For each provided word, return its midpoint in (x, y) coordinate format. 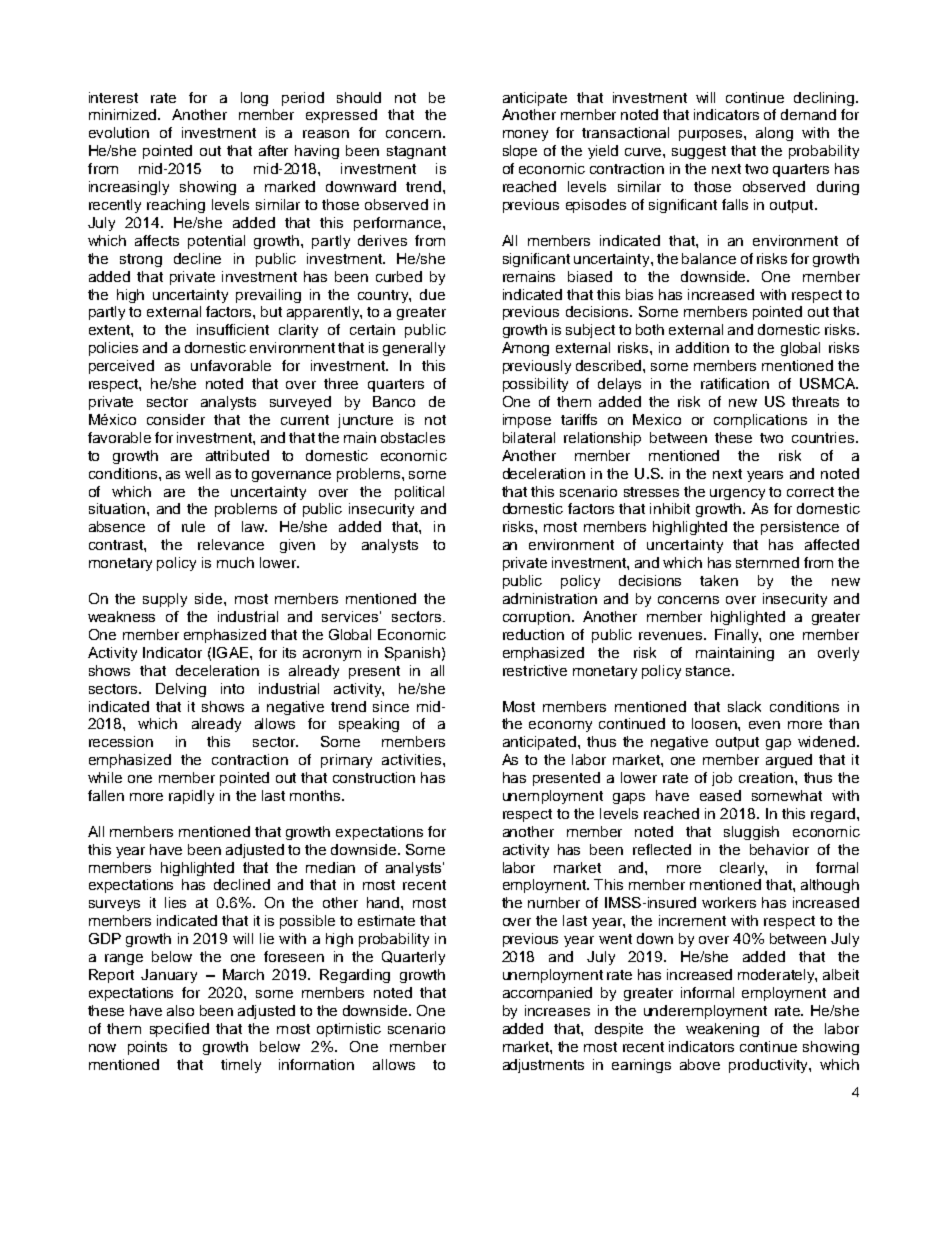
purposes (712, 135)
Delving (181, 690)
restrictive (535, 670)
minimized (124, 114)
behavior (779, 849)
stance (709, 671)
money (525, 135)
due (432, 294)
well (197, 473)
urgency (737, 494)
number (554, 902)
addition (702, 347)
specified (179, 1030)
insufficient (233, 329)
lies (175, 902)
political (419, 493)
